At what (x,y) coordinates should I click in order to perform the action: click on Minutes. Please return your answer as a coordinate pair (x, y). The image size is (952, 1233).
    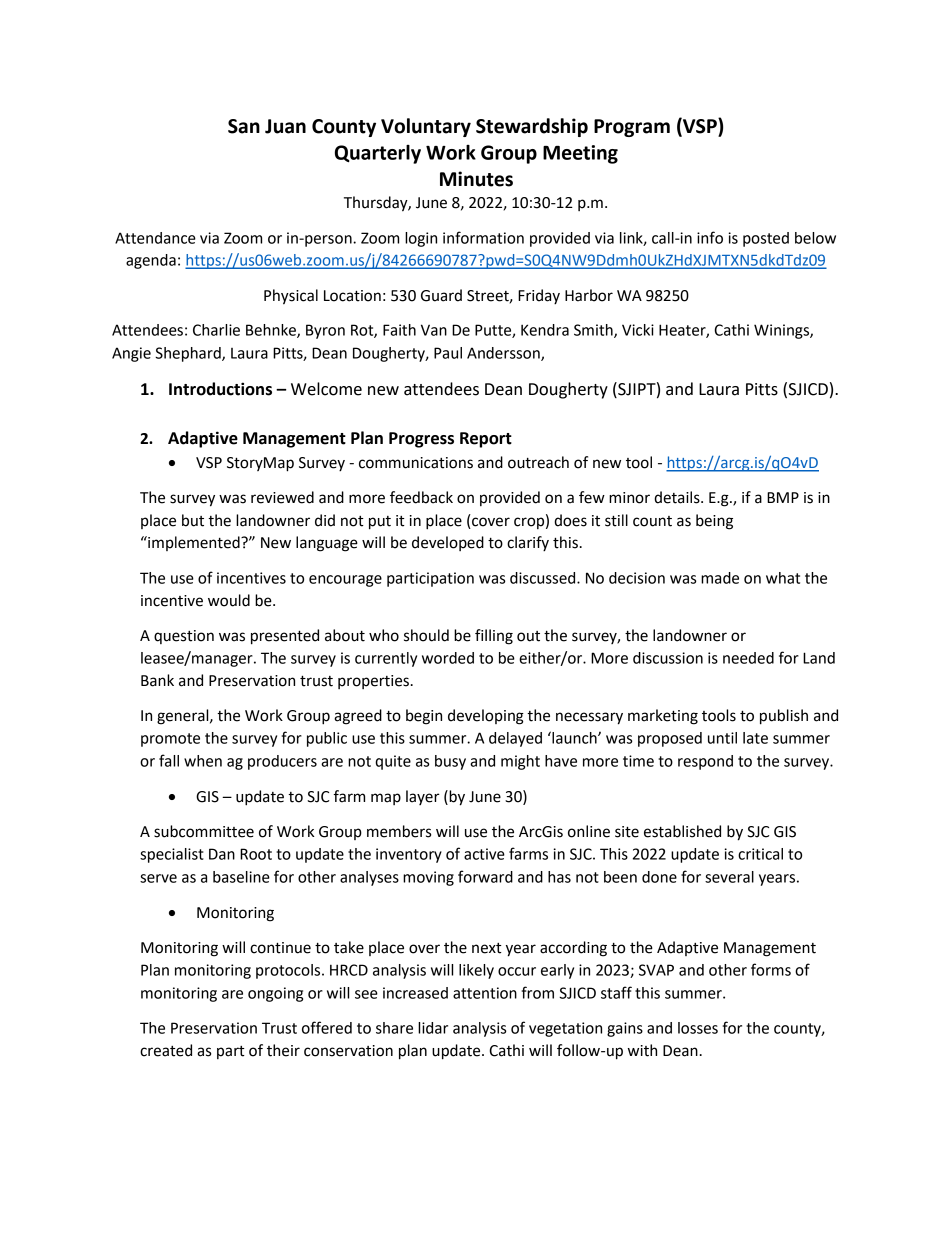
    Looking at the image, I should click on (476, 179).
